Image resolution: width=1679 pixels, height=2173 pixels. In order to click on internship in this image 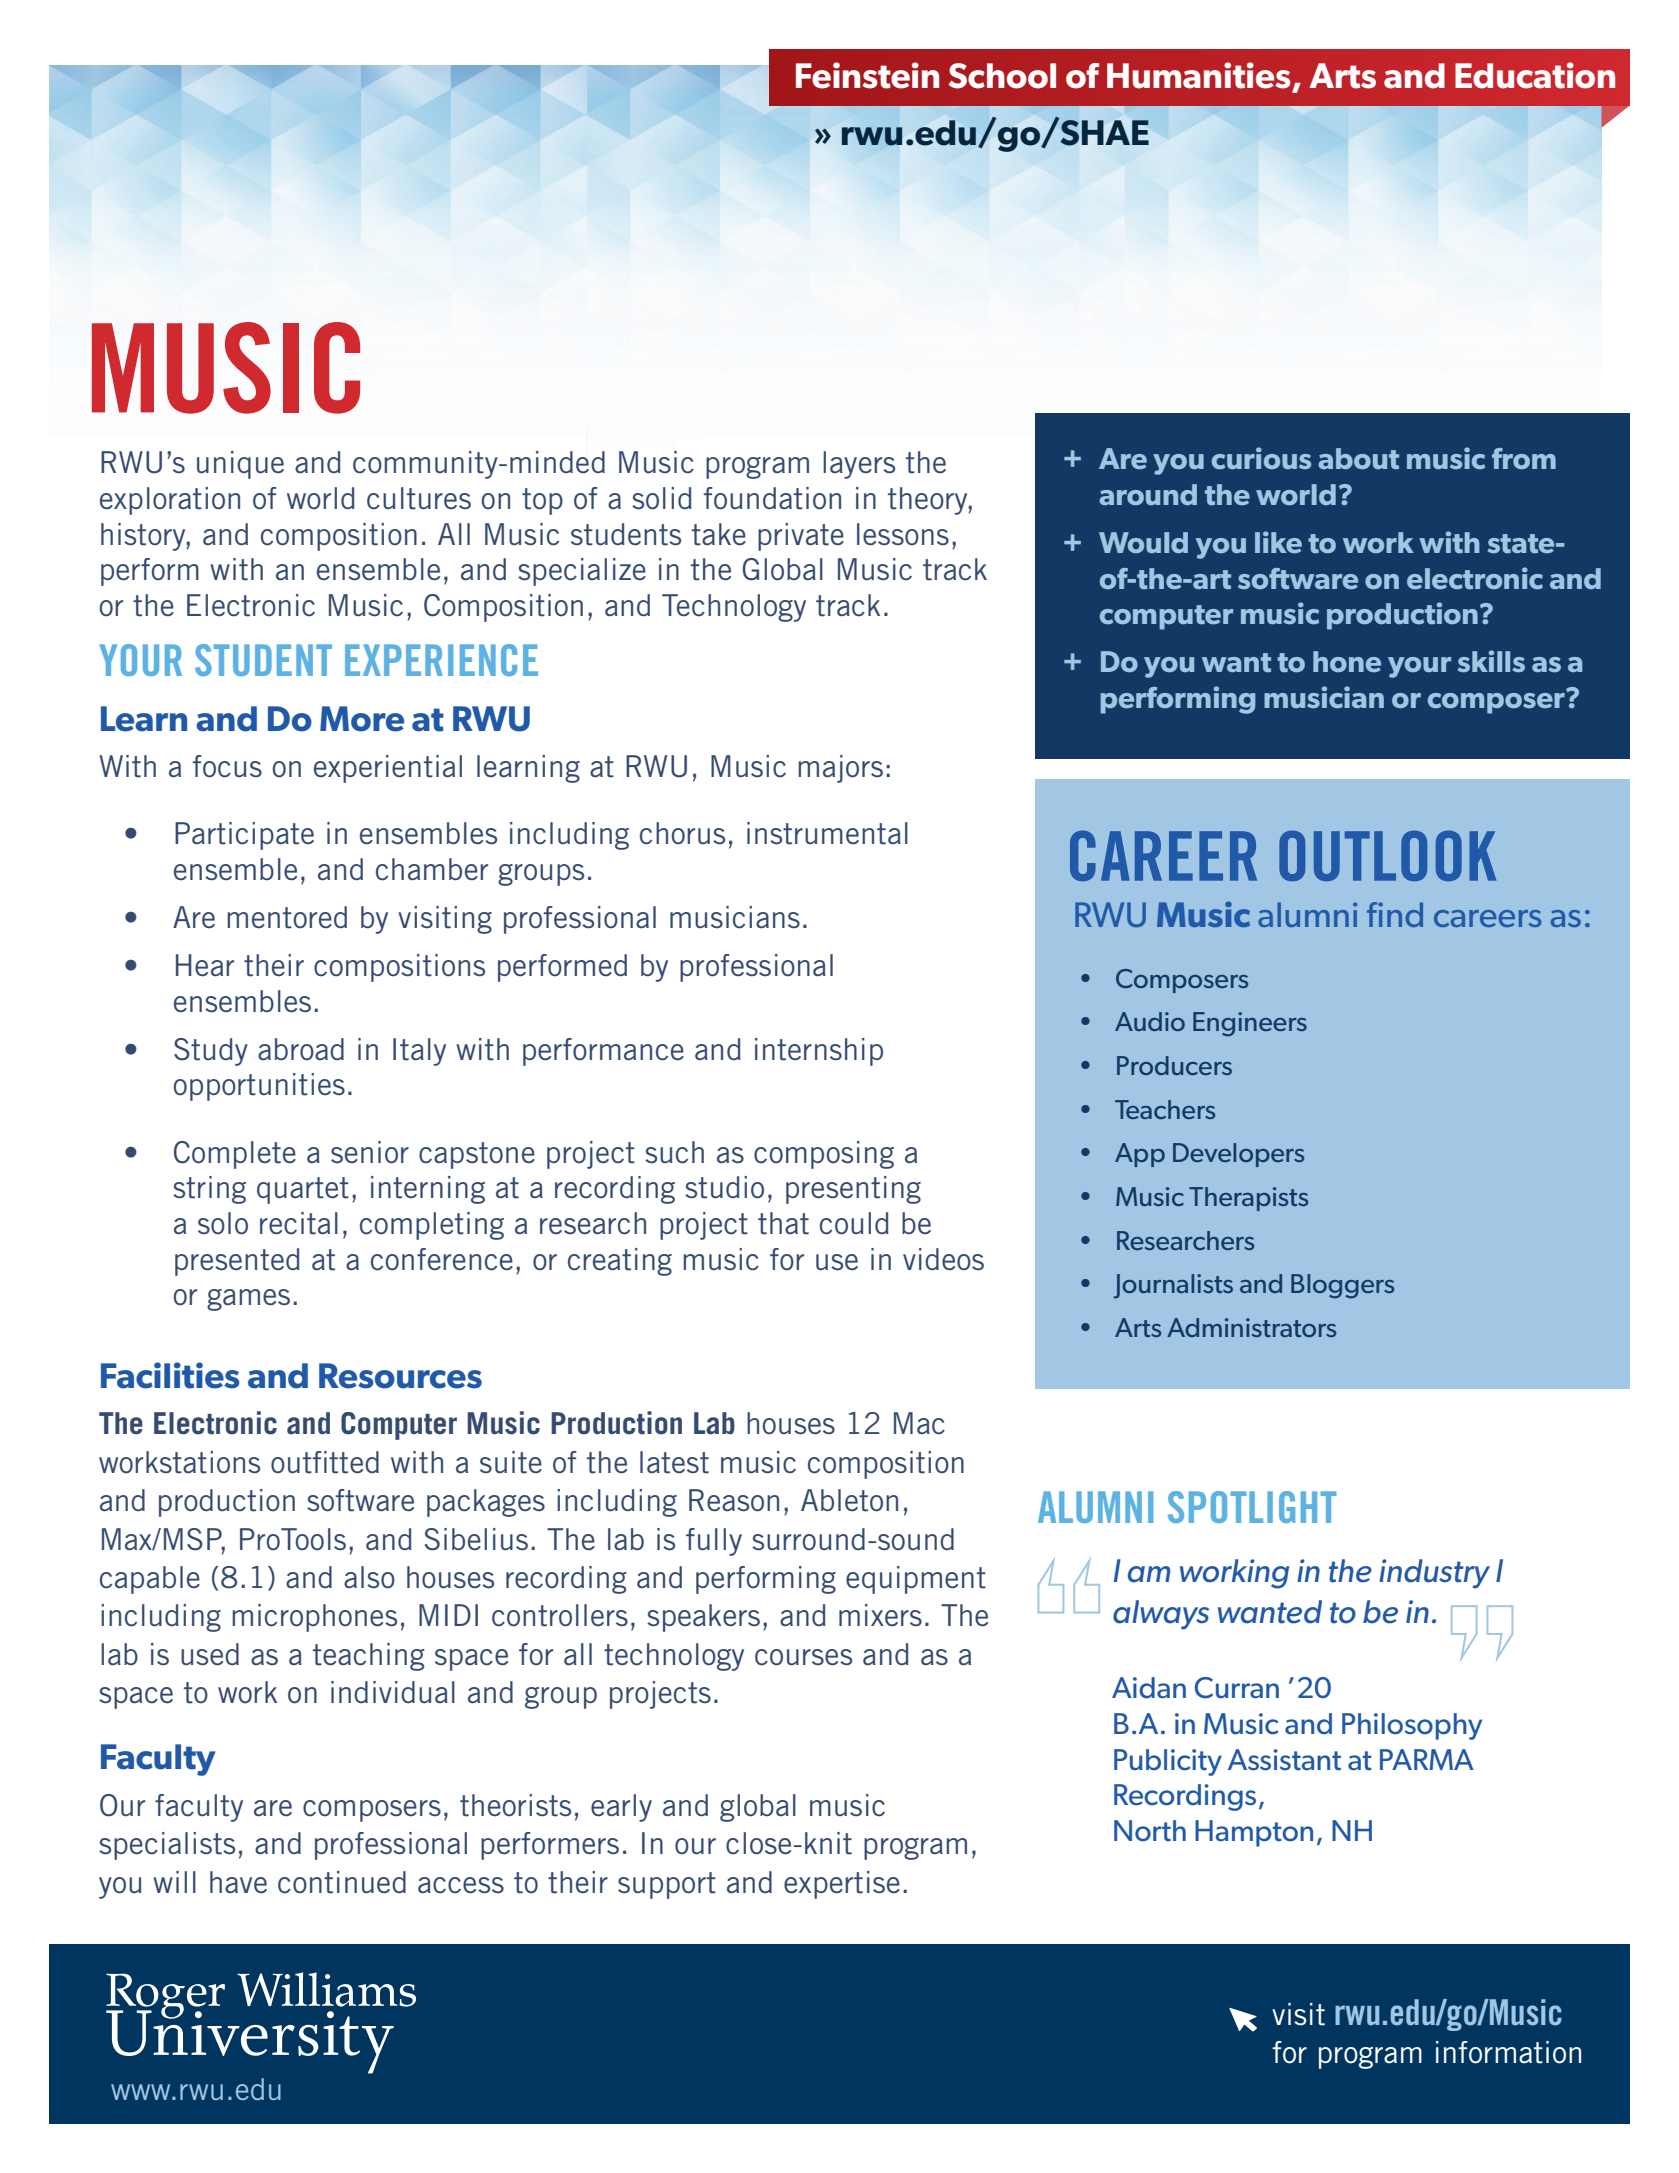, I will do `click(819, 1052)`.
